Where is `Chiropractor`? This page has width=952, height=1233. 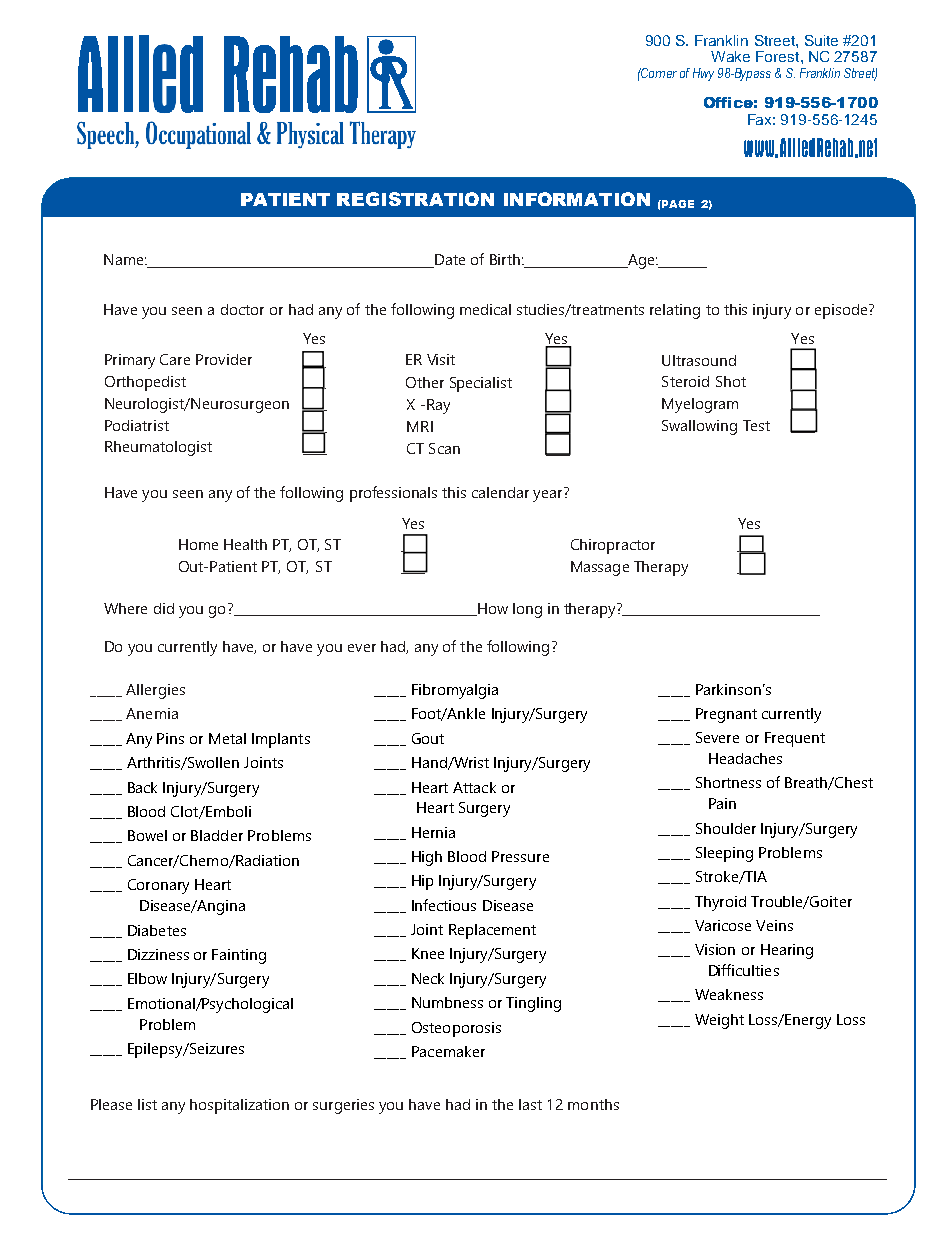 Chiropractor is located at coordinates (613, 546).
